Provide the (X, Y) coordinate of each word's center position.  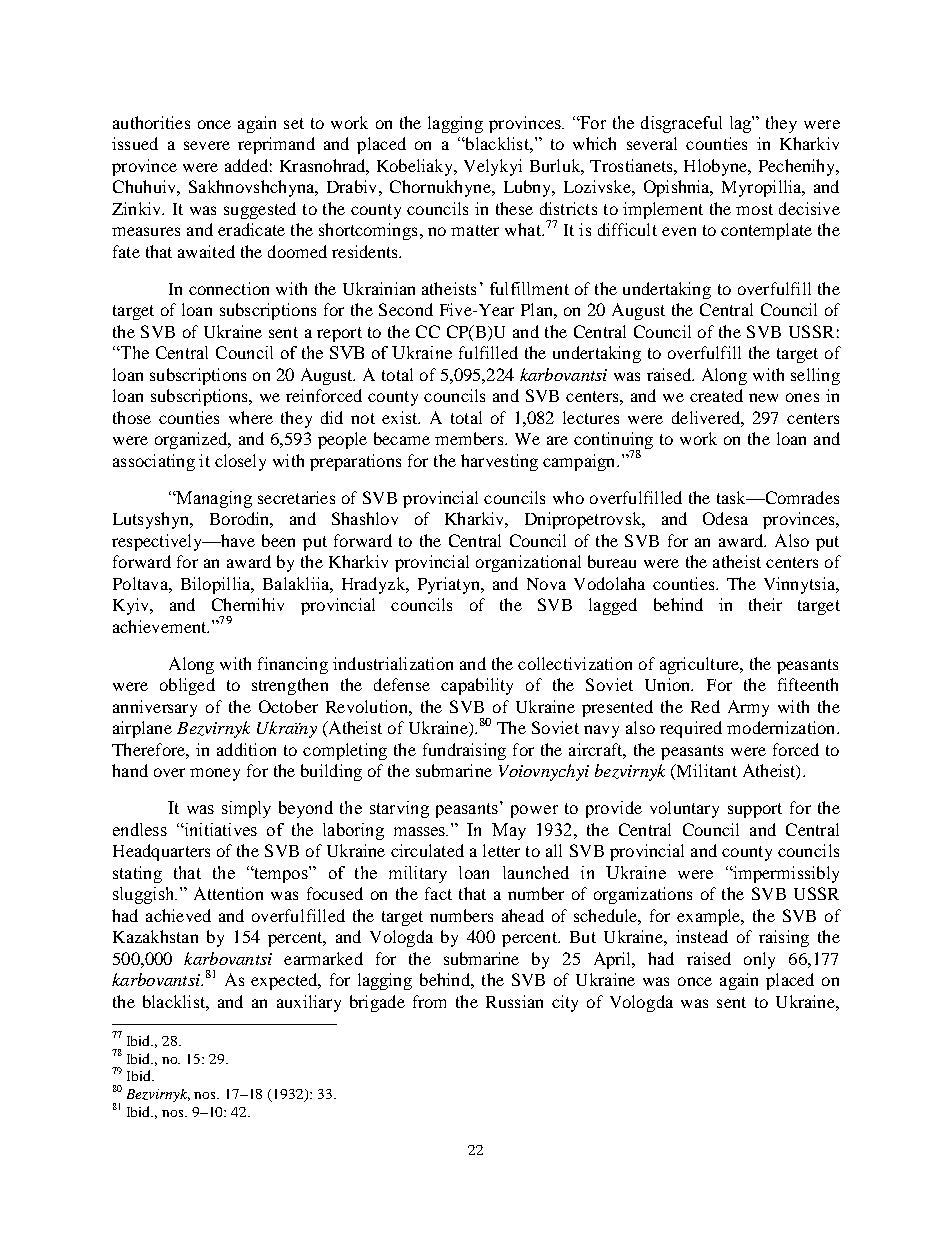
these (514, 208)
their (765, 604)
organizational (528, 563)
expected (285, 981)
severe (207, 145)
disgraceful (681, 124)
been (278, 540)
